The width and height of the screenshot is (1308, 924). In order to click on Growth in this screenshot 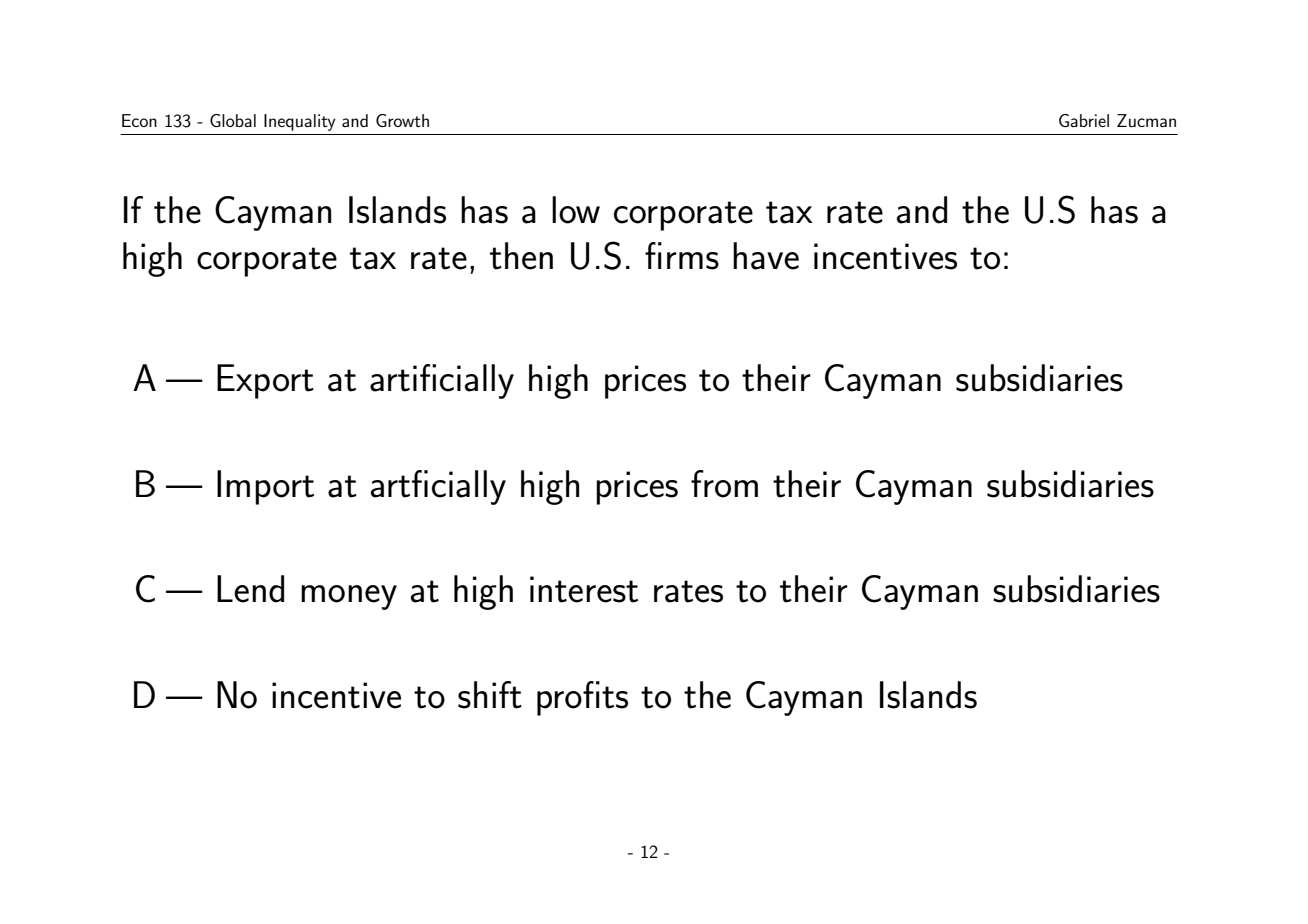, I will do `click(402, 120)`.
